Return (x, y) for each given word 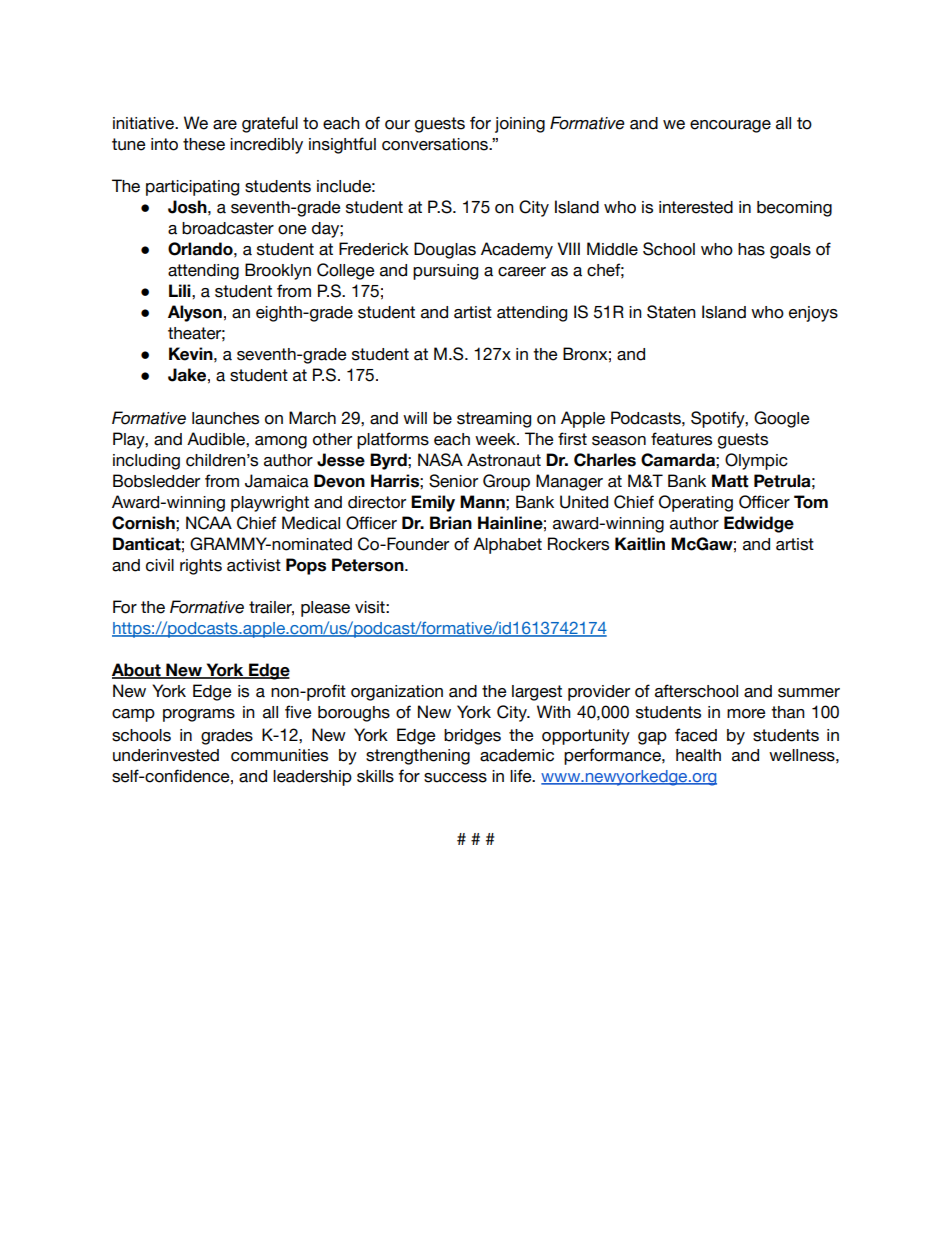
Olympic (756, 461)
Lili (181, 290)
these (204, 144)
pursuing (445, 272)
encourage (730, 126)
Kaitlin (640, 544)
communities (279, 755)
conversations (436, 144)
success (455, 778)
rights (201, 567)
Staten (671, 312)
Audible (217, 439)
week (496, 439)
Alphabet (507, 545)
